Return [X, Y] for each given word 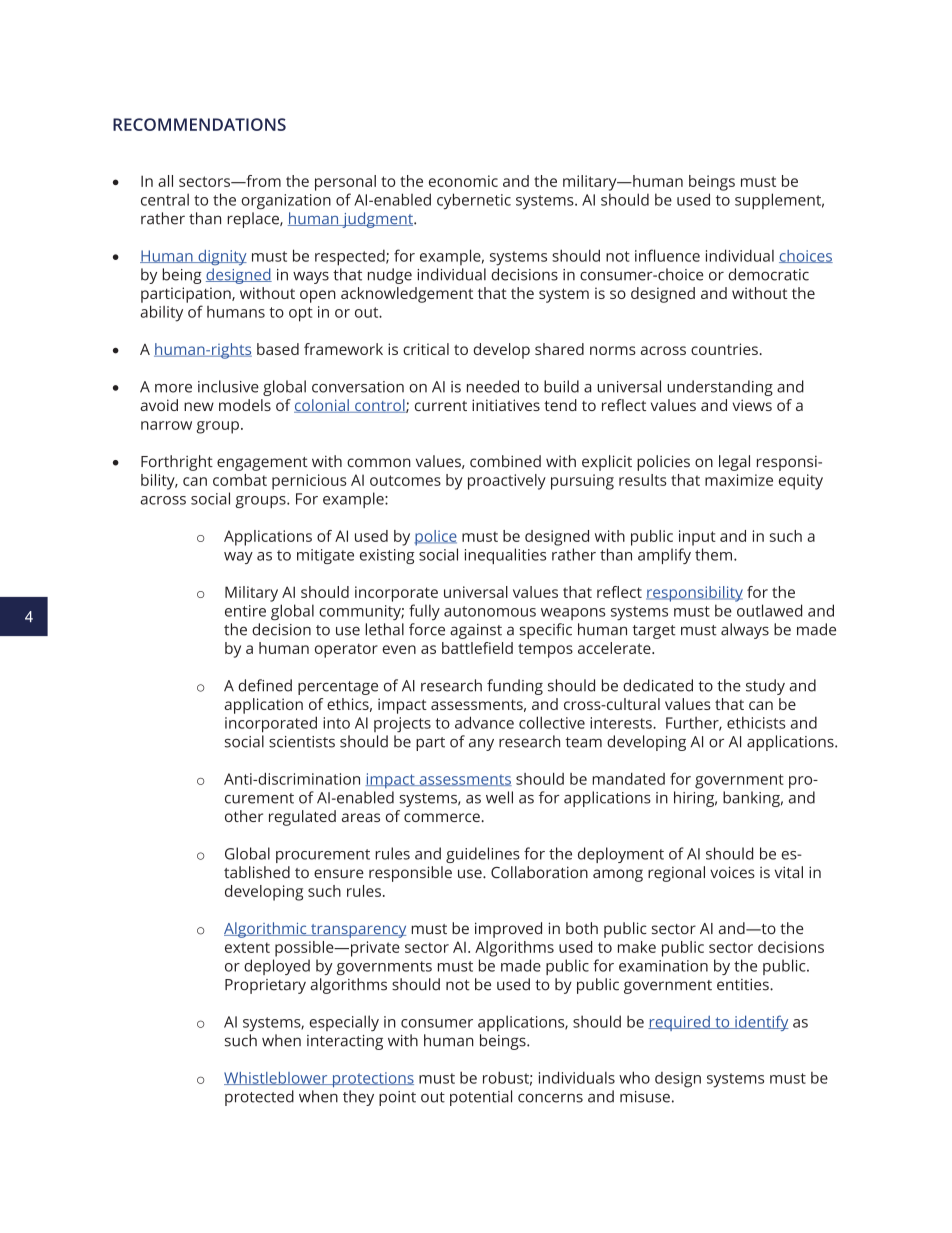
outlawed [769, 610]
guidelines [483, 855]
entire [245, 611]
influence [667, 255]
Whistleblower [277, 1078]
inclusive [228, 386]
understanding [720, 388]
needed [493, 386]
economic [463, 181]
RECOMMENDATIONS [199, 124]
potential [481, 1098]
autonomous [490, 611]
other [244, 816]
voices [732, 872]
